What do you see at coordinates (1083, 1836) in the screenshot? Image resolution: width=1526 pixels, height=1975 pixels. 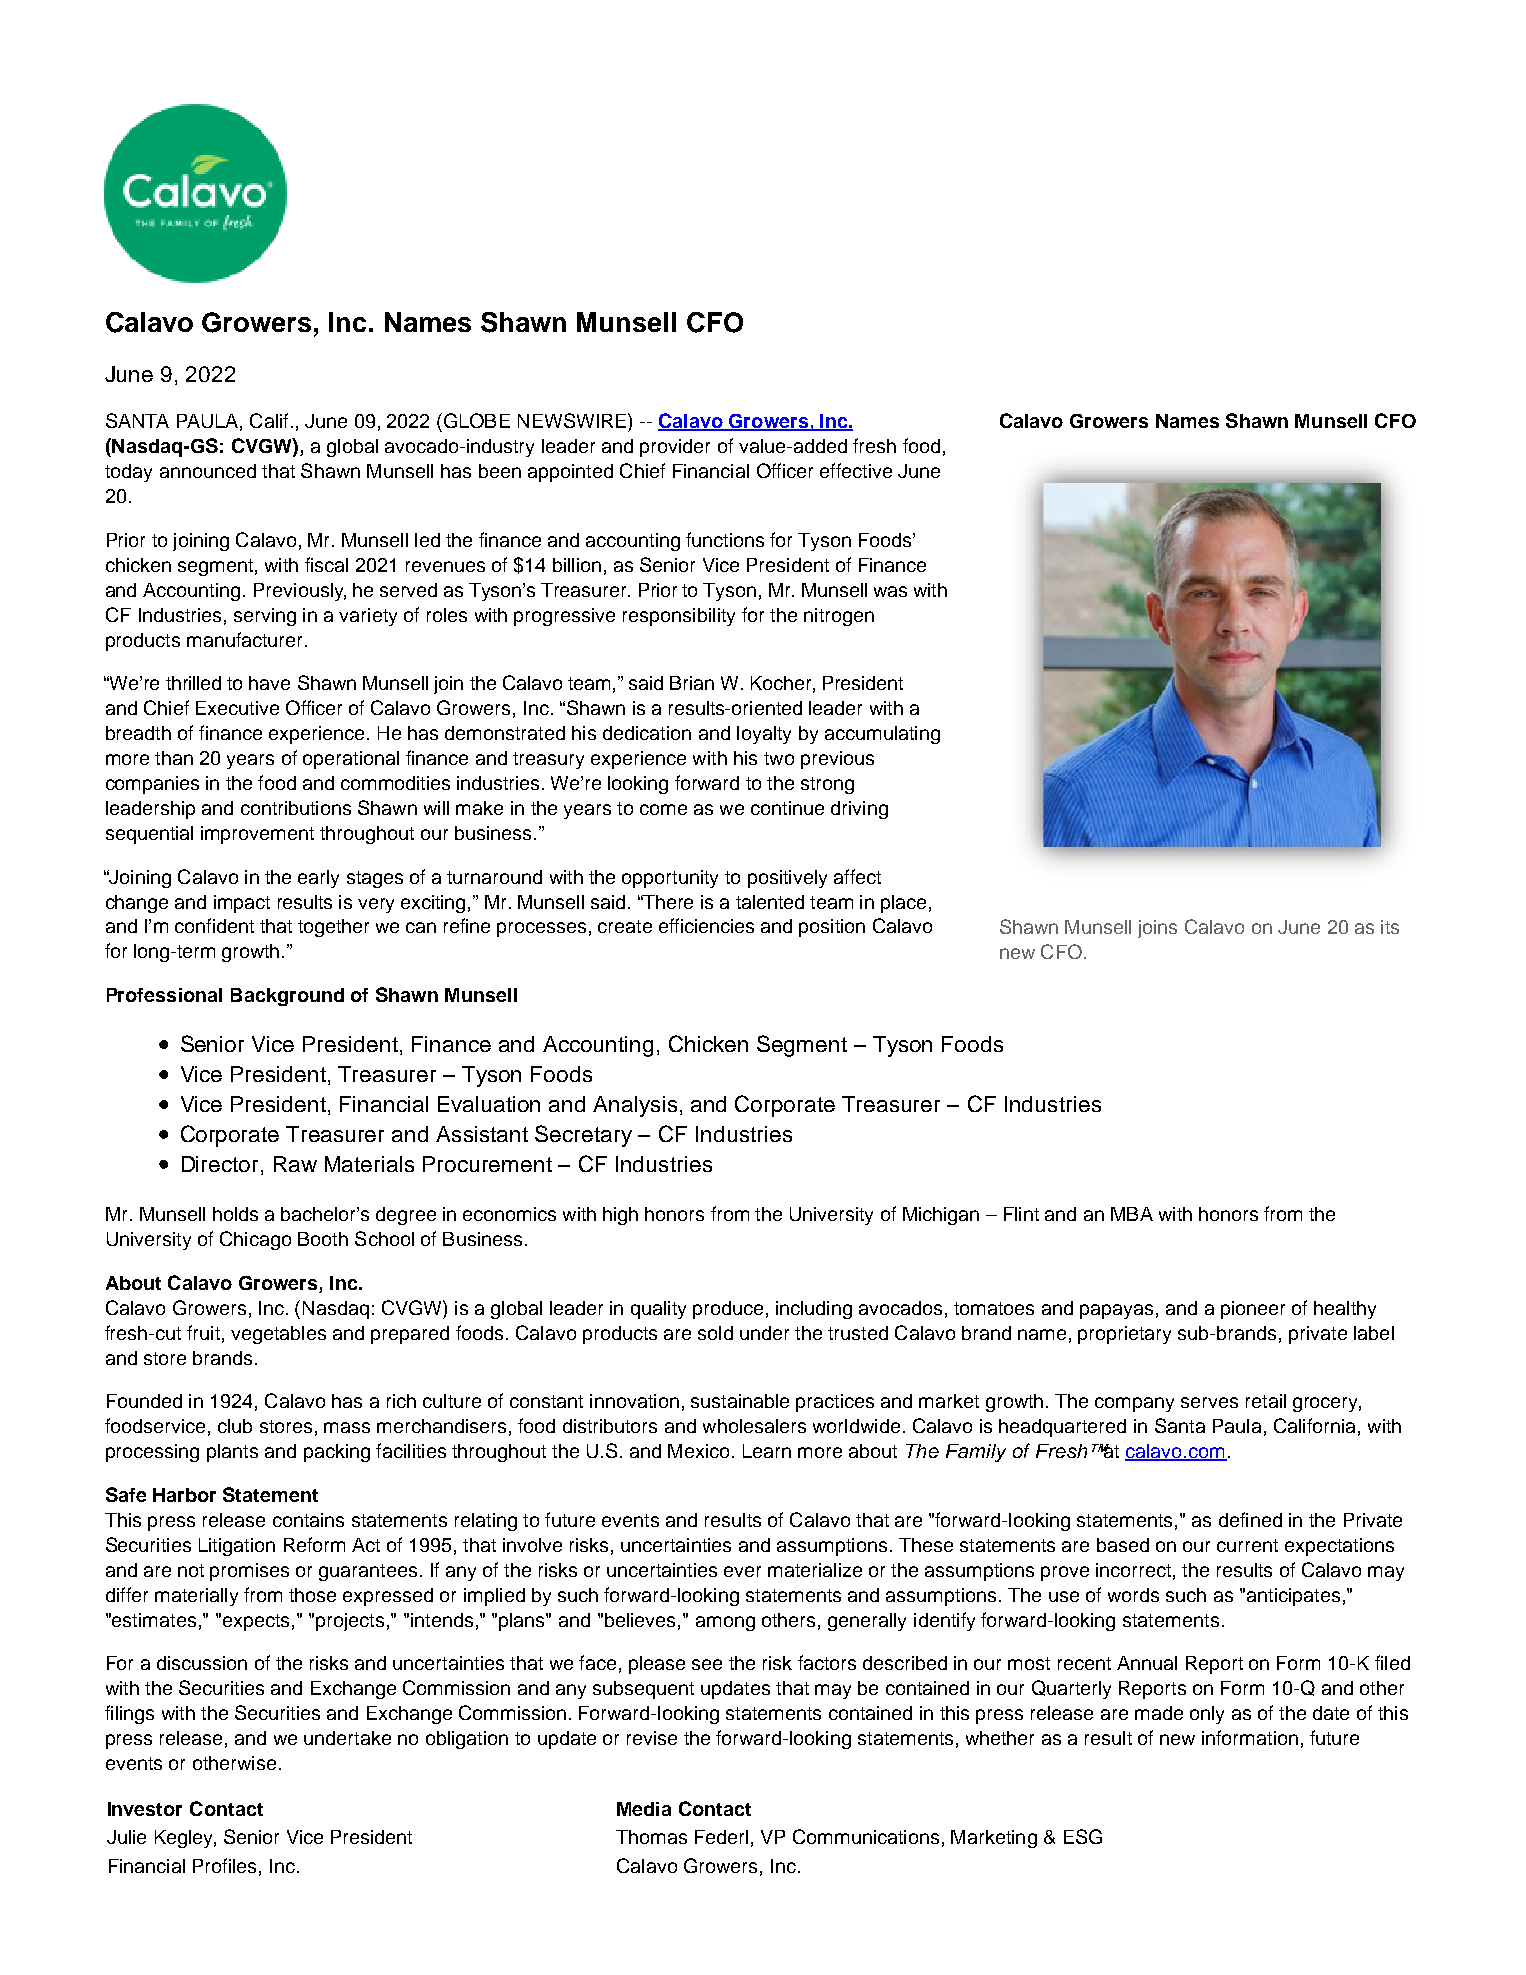 I see `ESG` at bounding box center [1083, 1836].
